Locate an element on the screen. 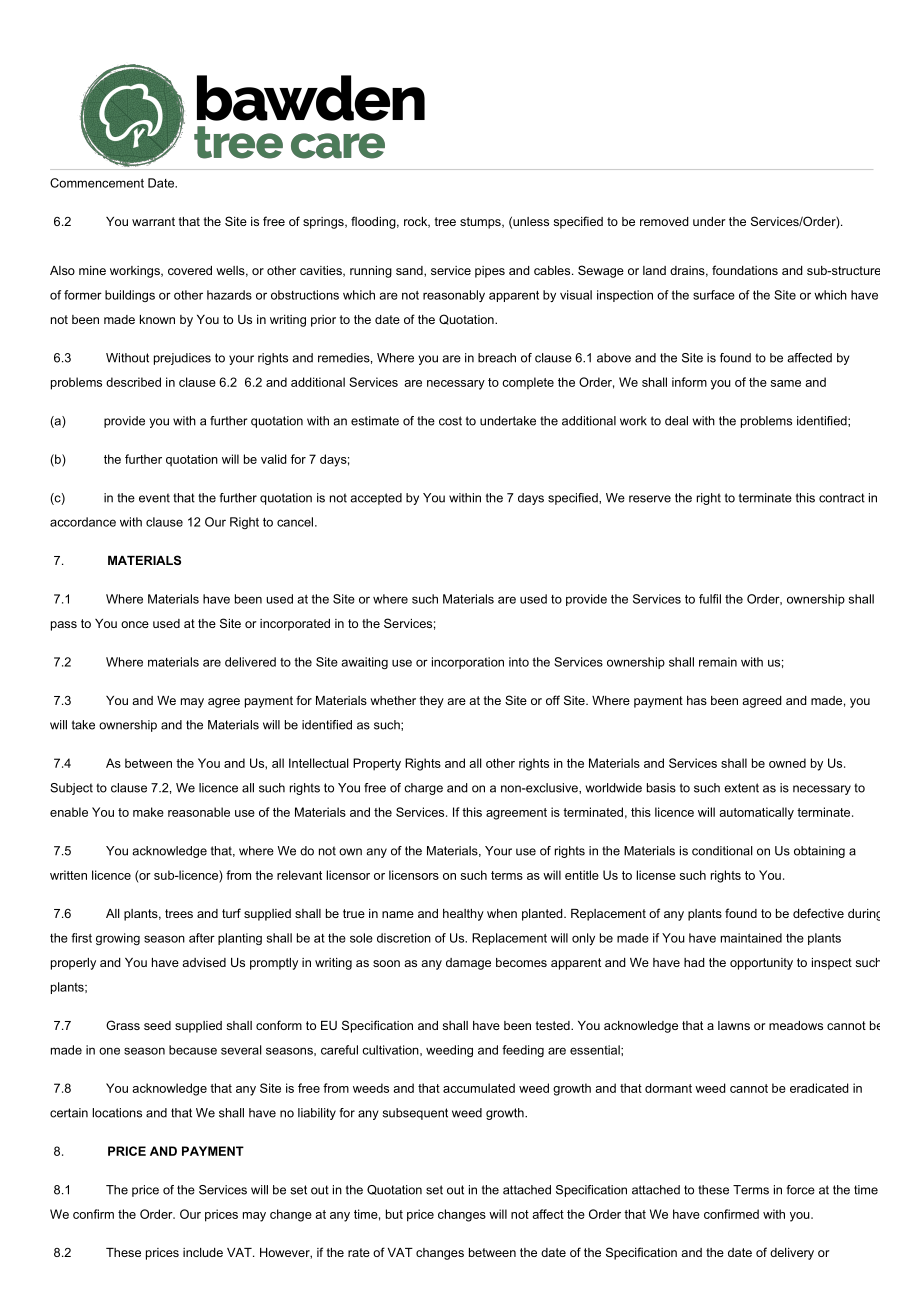  seed is located at coordinates (157, 1025).
